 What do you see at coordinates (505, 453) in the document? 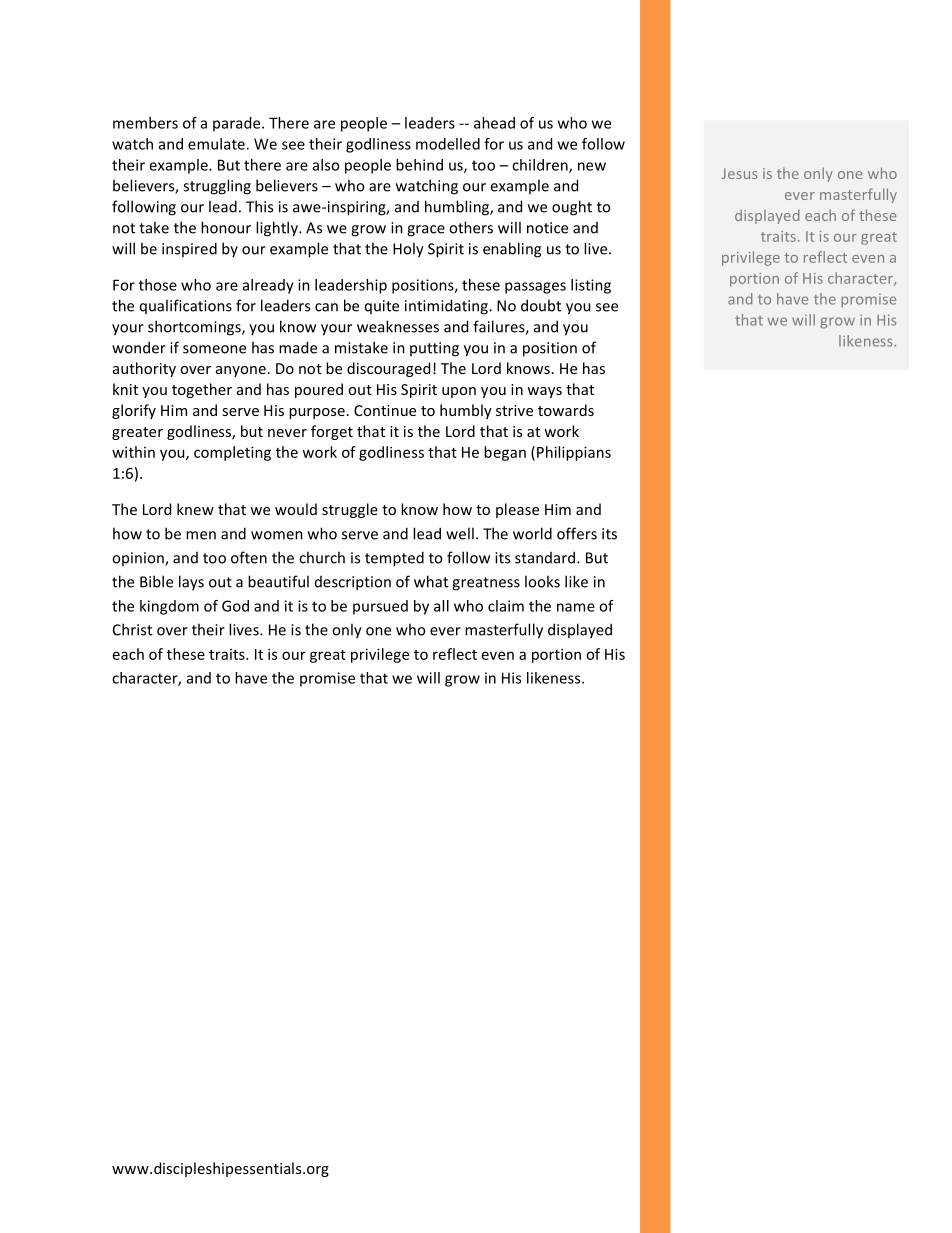
I see `began` at bounding box center [505, 453].
